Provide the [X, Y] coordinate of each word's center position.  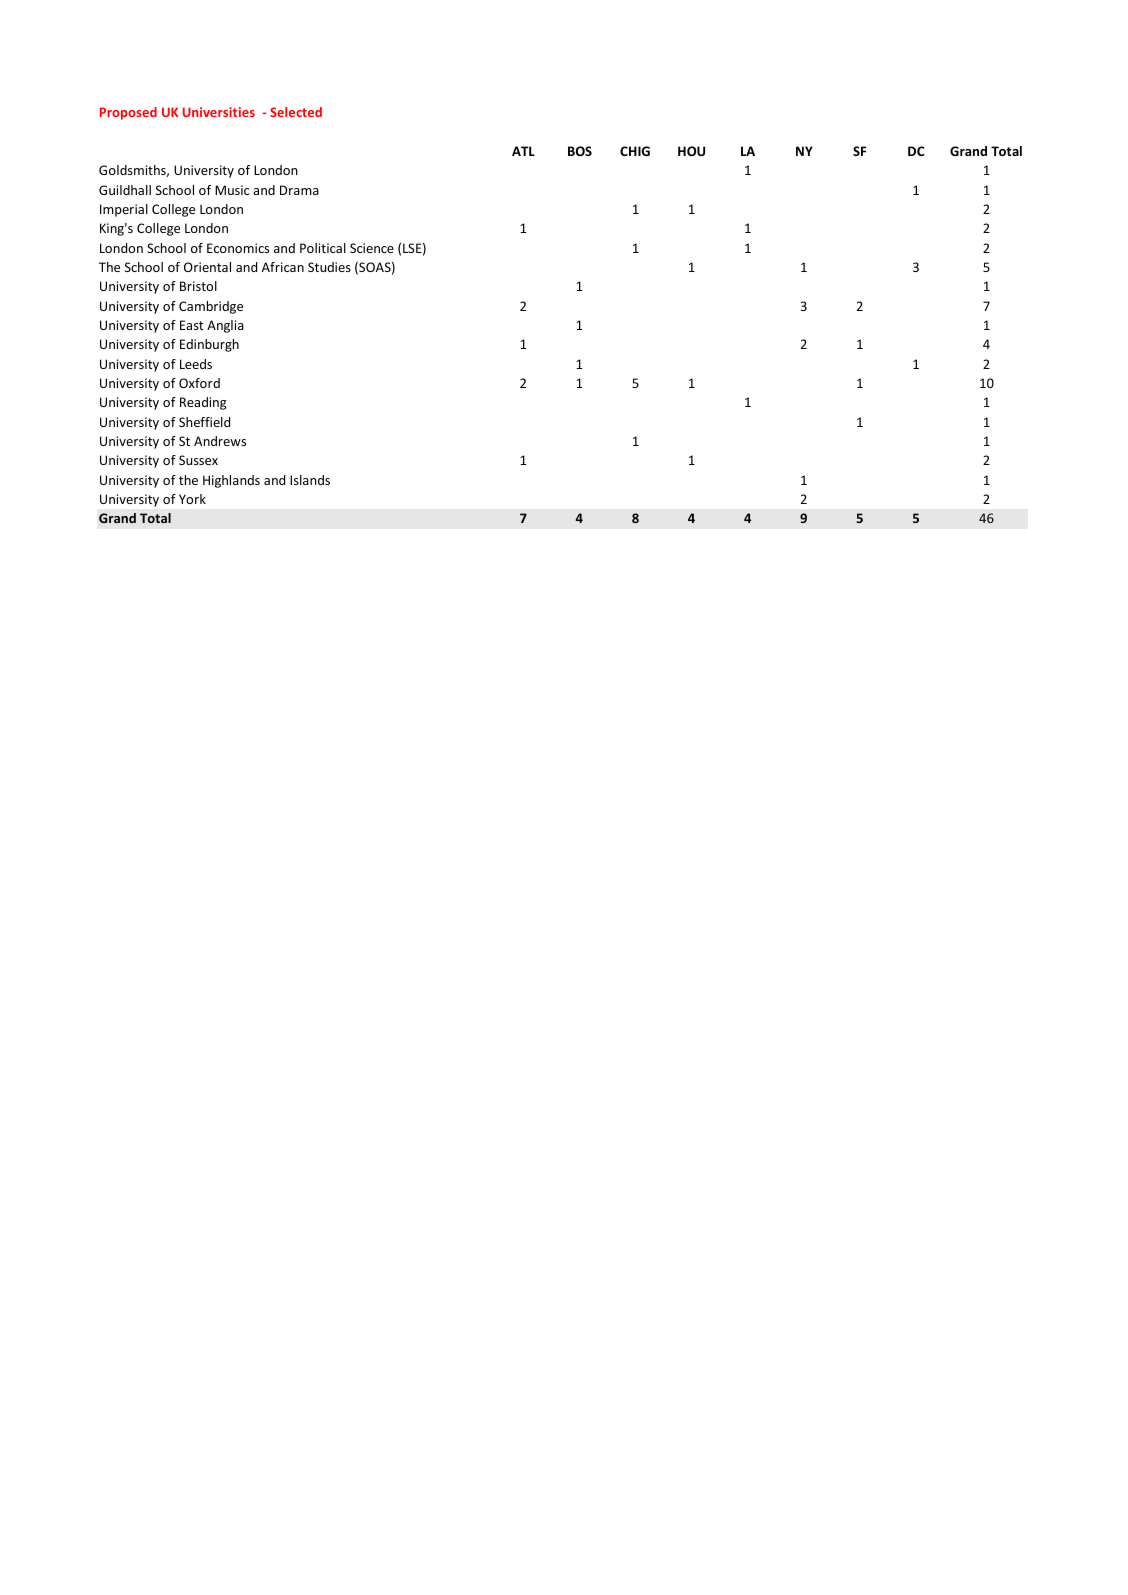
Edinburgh [209, 345]
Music [232, 190]
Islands [310, 480]
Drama [299, 190]
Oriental [207, 267]
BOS [580, 151]
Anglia [225, 326]
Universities [219, 112]
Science [372, 248]
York [192, 499]
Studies [329, 267]
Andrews [220, 441]
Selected [296, 112]
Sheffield [204, 422]
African [283, 267]
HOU [691, 151]
